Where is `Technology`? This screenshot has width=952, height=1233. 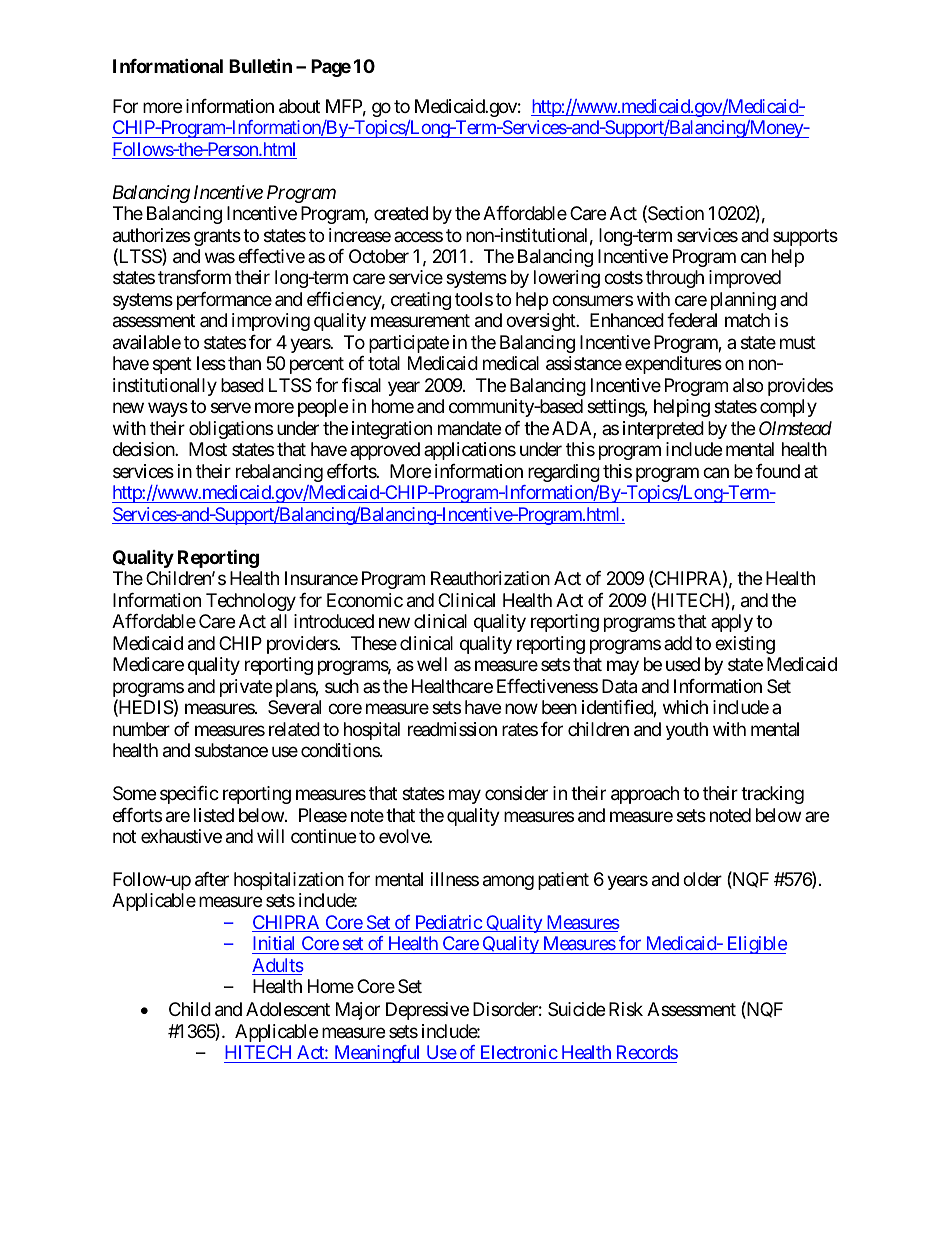
Technology is located at coordinates (251, 602).
